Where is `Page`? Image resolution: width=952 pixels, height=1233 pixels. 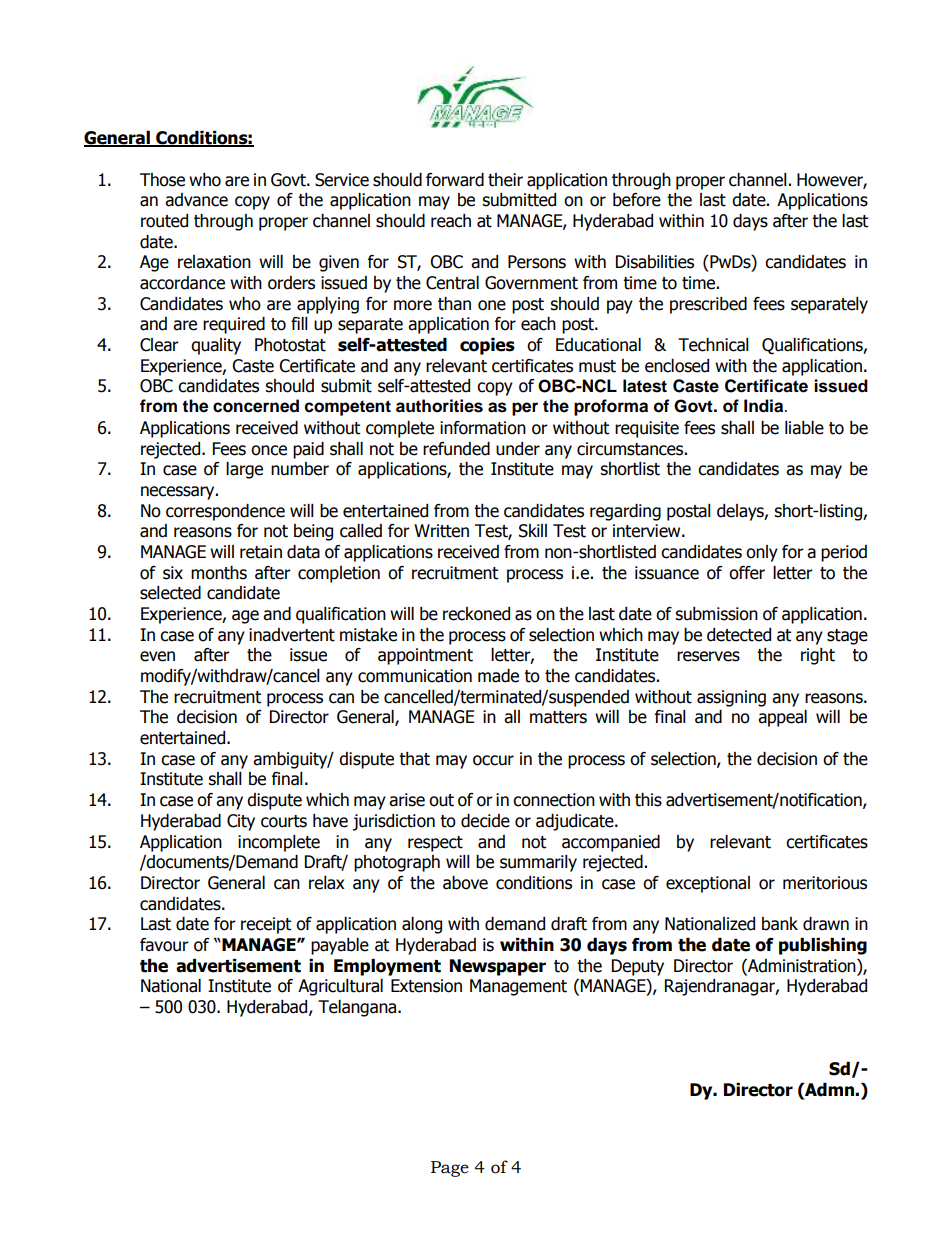 Page is located at coordinates (450, 1169).
